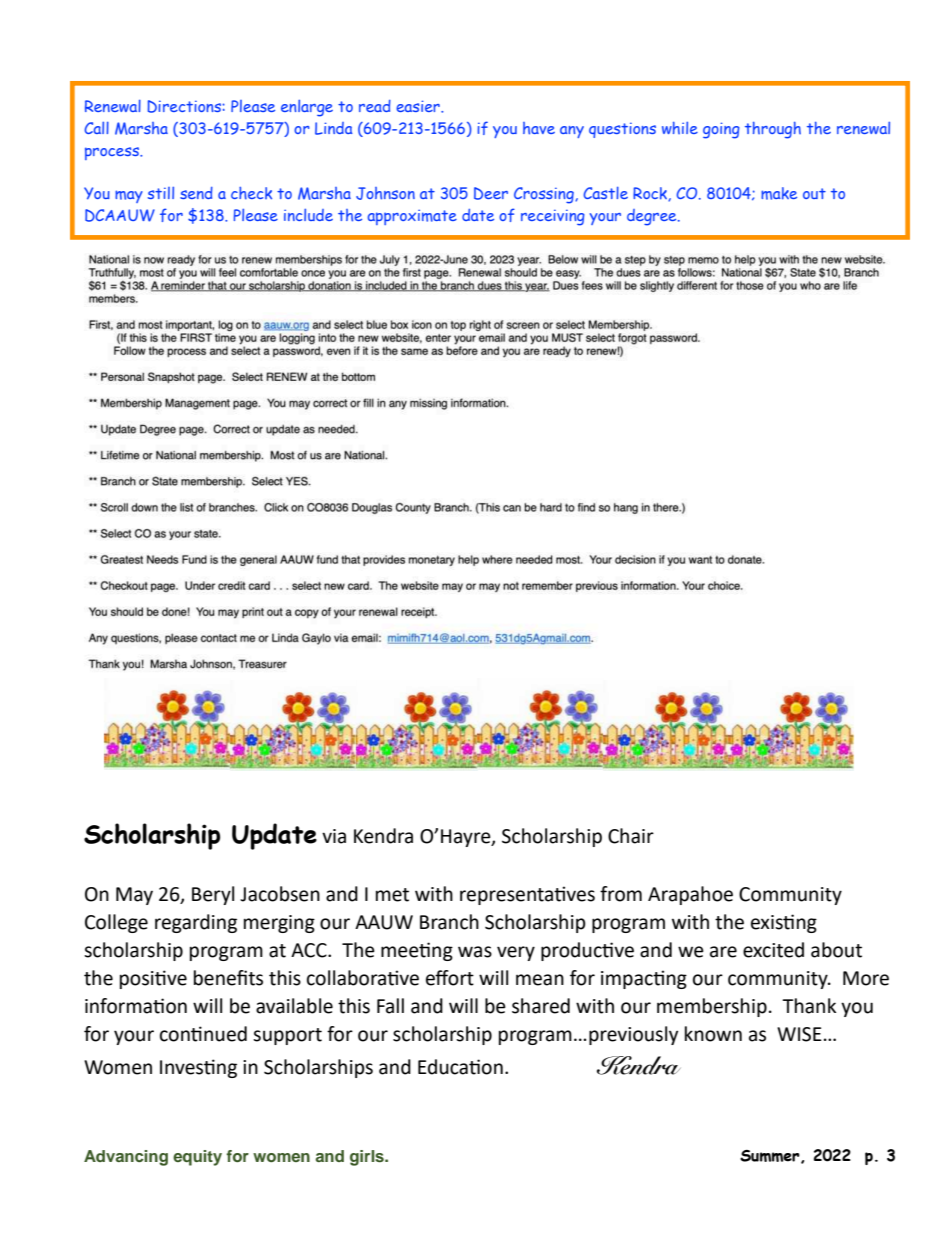  I want to click on include, so click(308, 215).
